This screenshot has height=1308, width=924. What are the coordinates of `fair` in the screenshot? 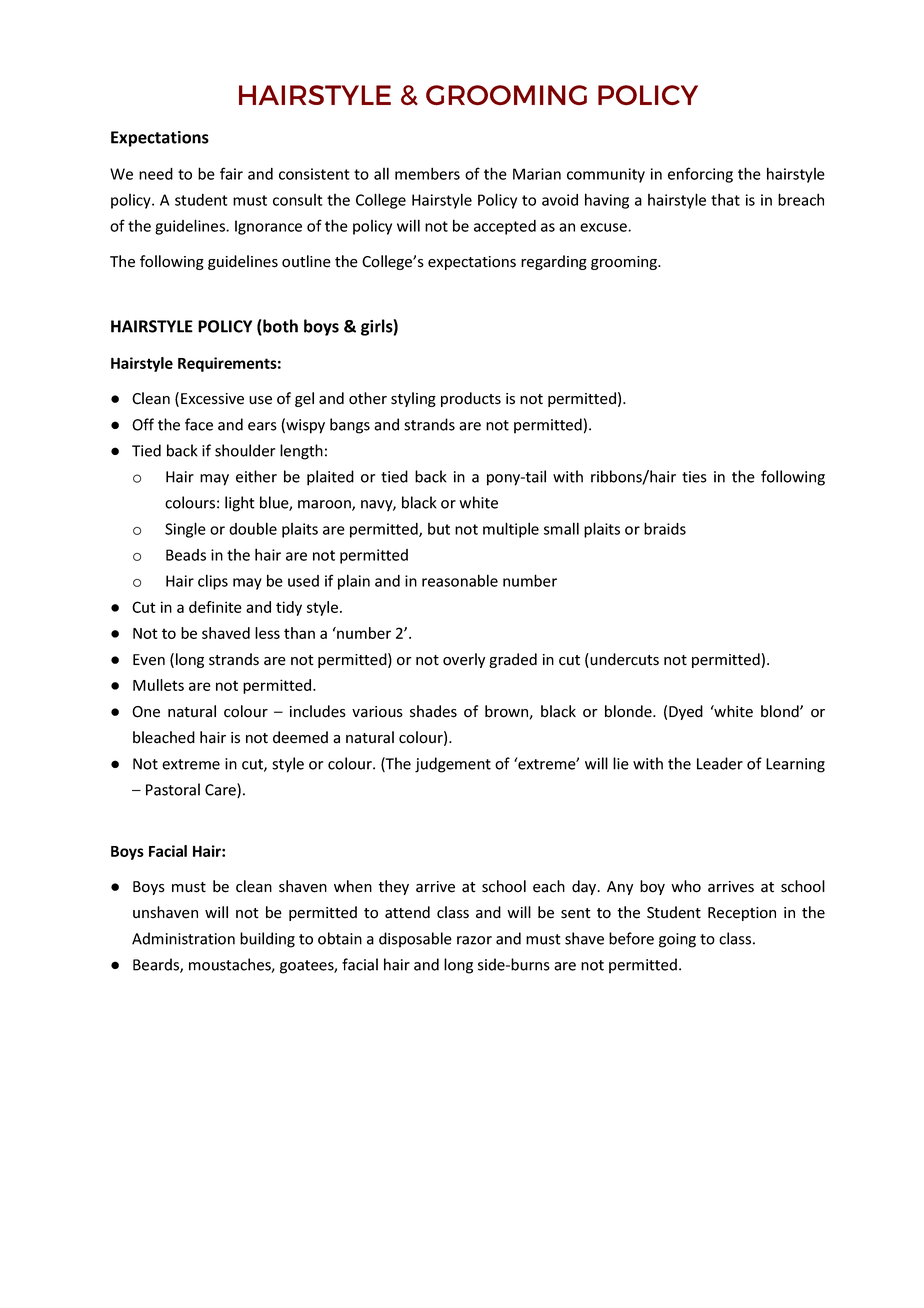 It's located at (231, 173).
